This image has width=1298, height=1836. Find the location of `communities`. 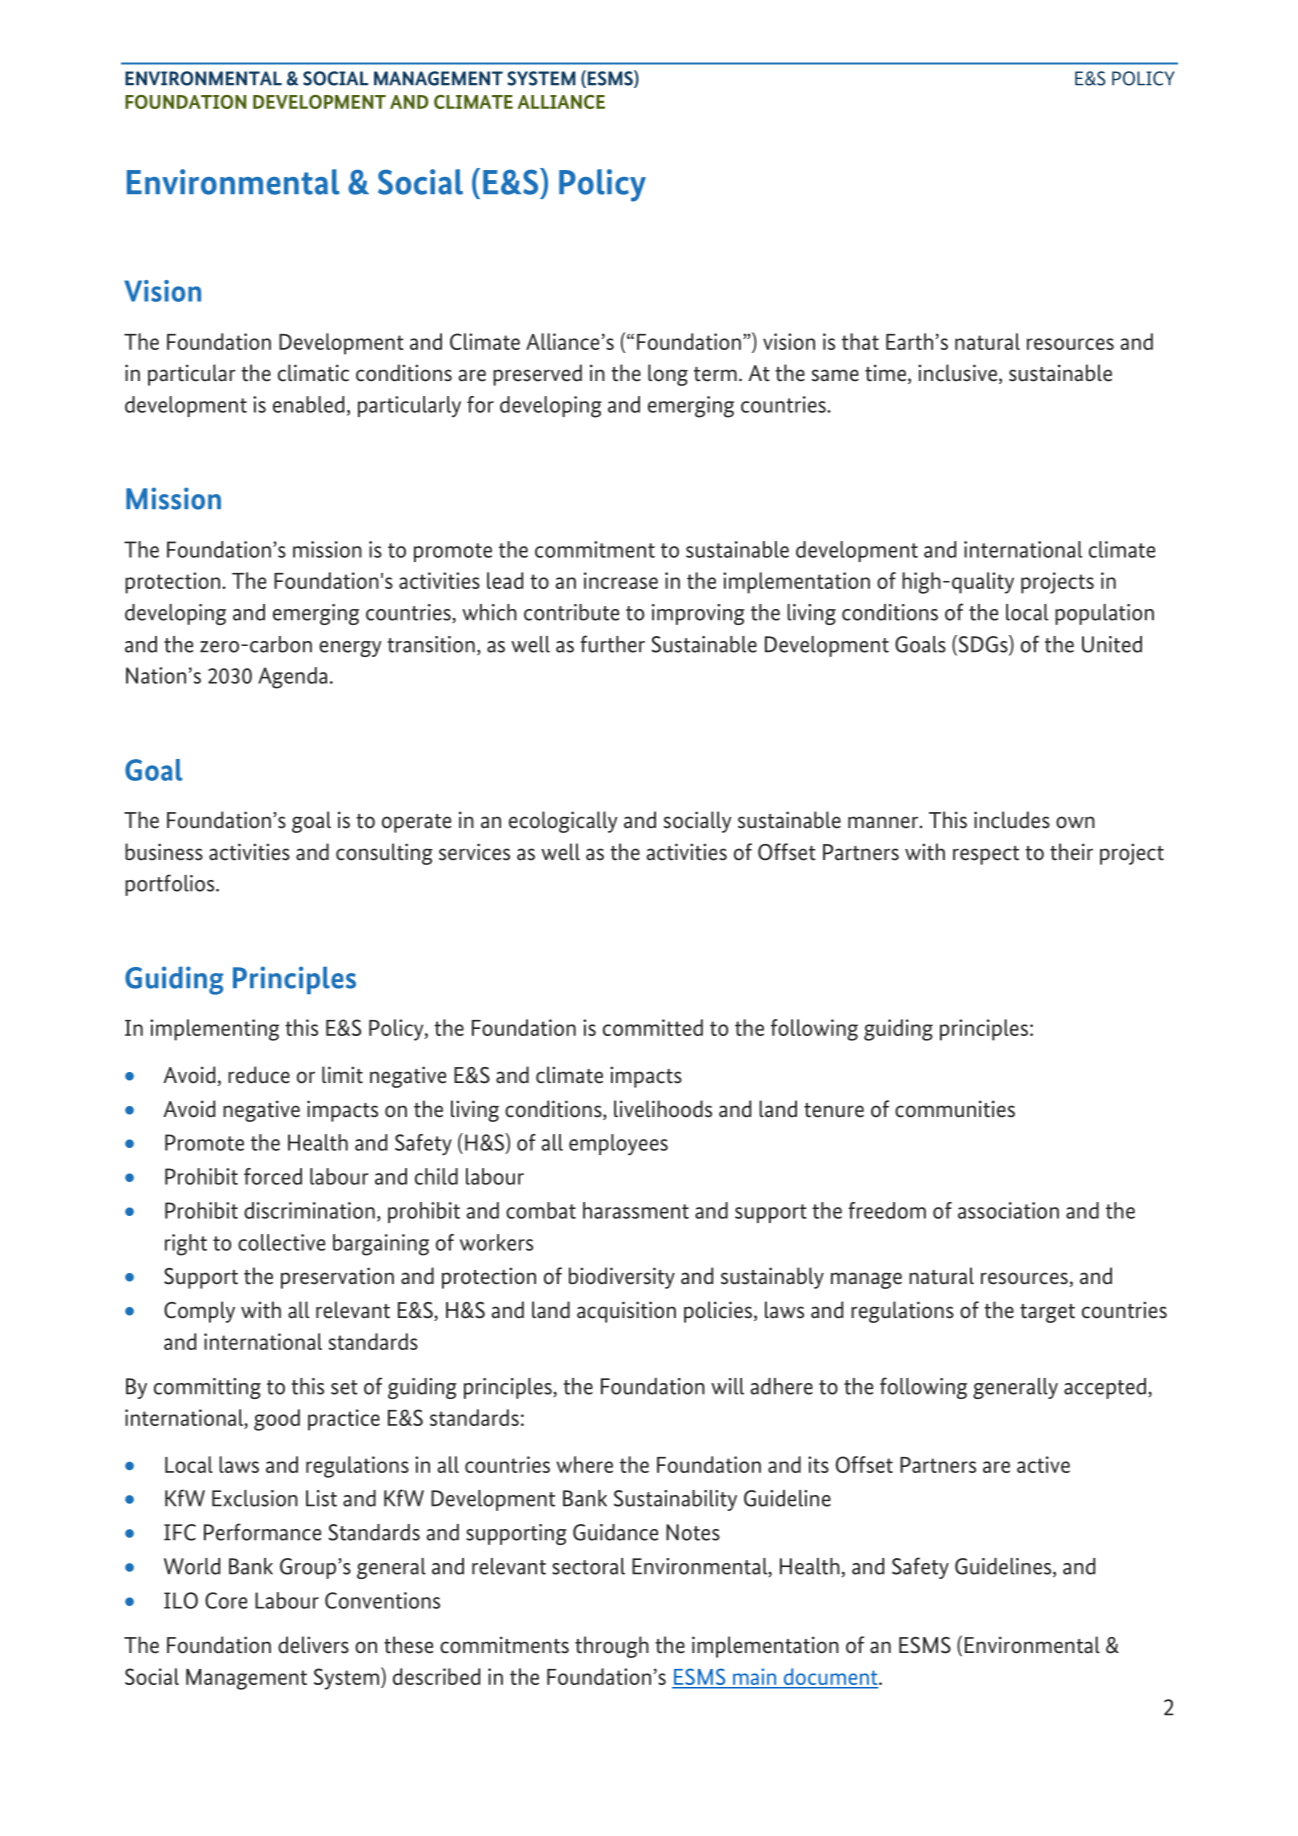

communities is located at coordinates (955, 1109).
